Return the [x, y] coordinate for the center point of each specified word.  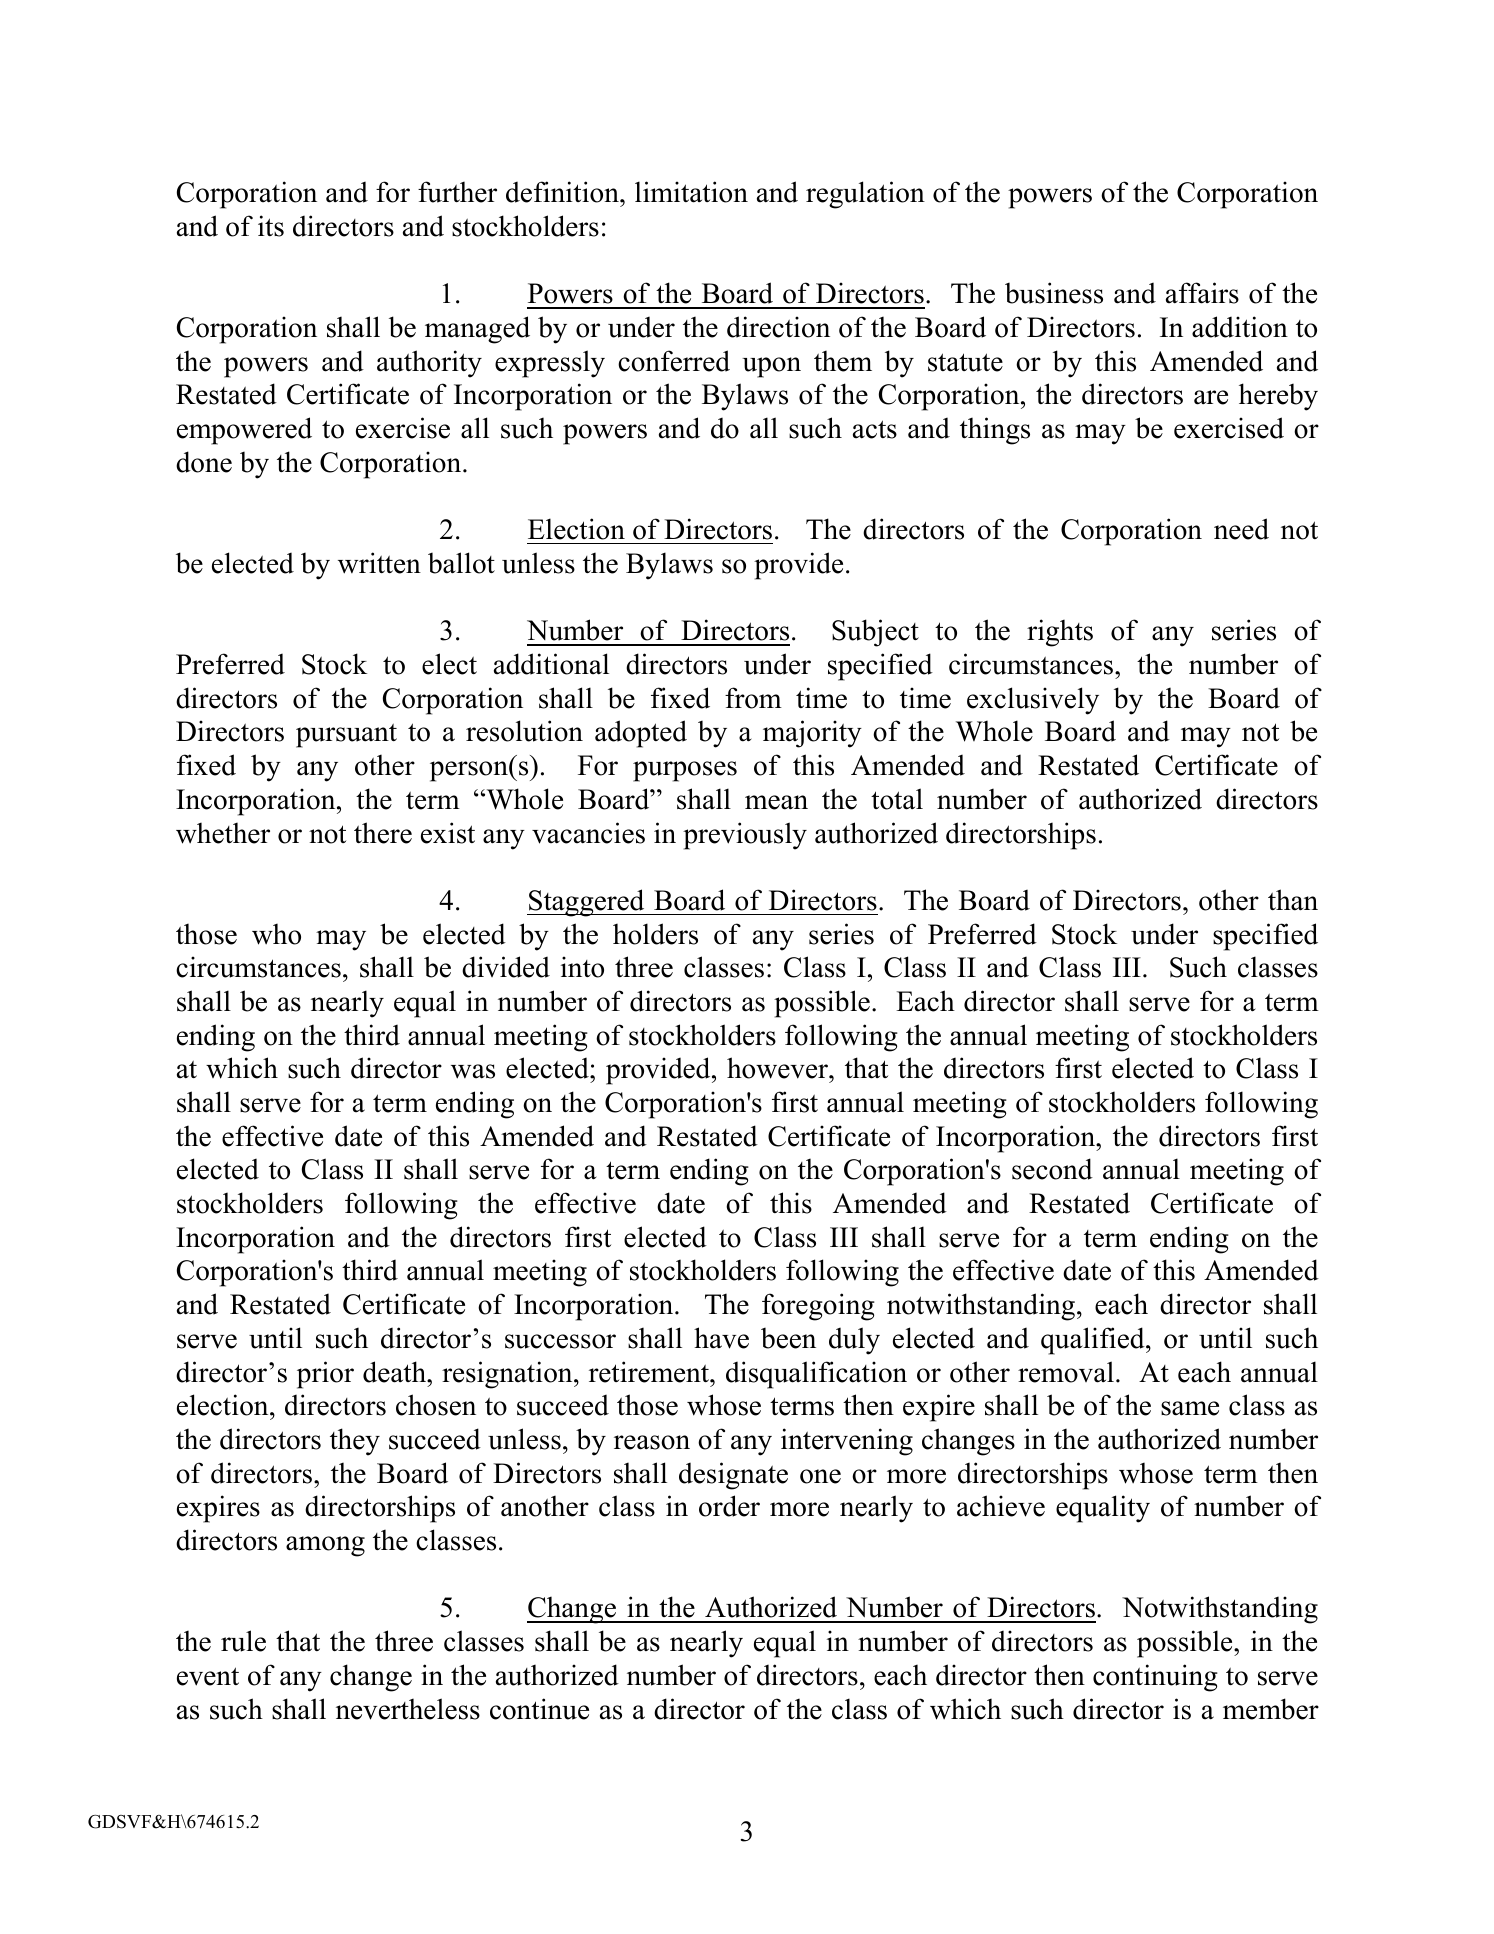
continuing [1155, 1678]
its [271, 226]
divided [506, 967]
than [1293, 900]
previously [745, 836]
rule [243, 1641]
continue [539, 1709]
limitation [691, 192]
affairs [1202, 293]
